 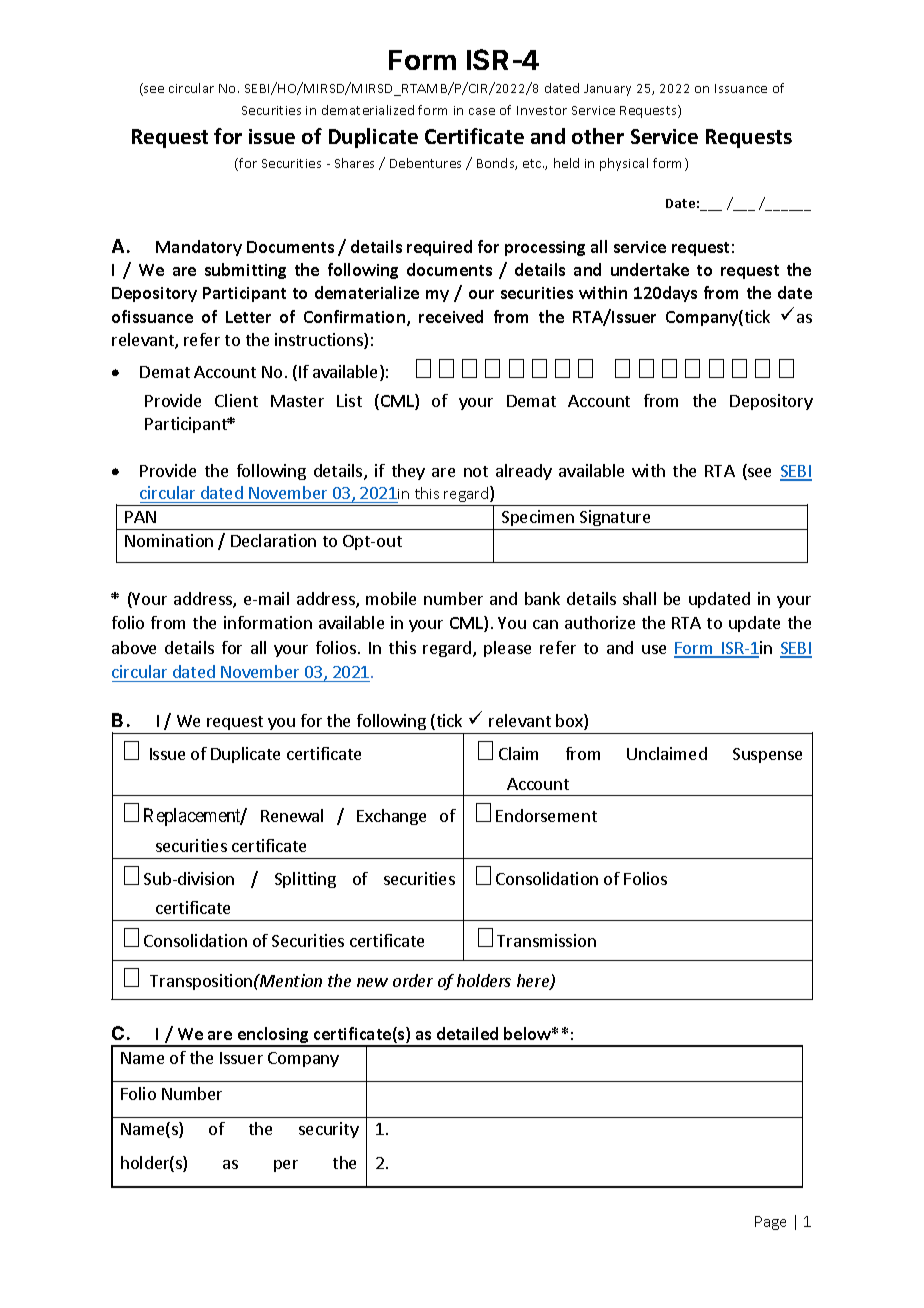 I want to click on Renewal, so click(x=292, y=815).
